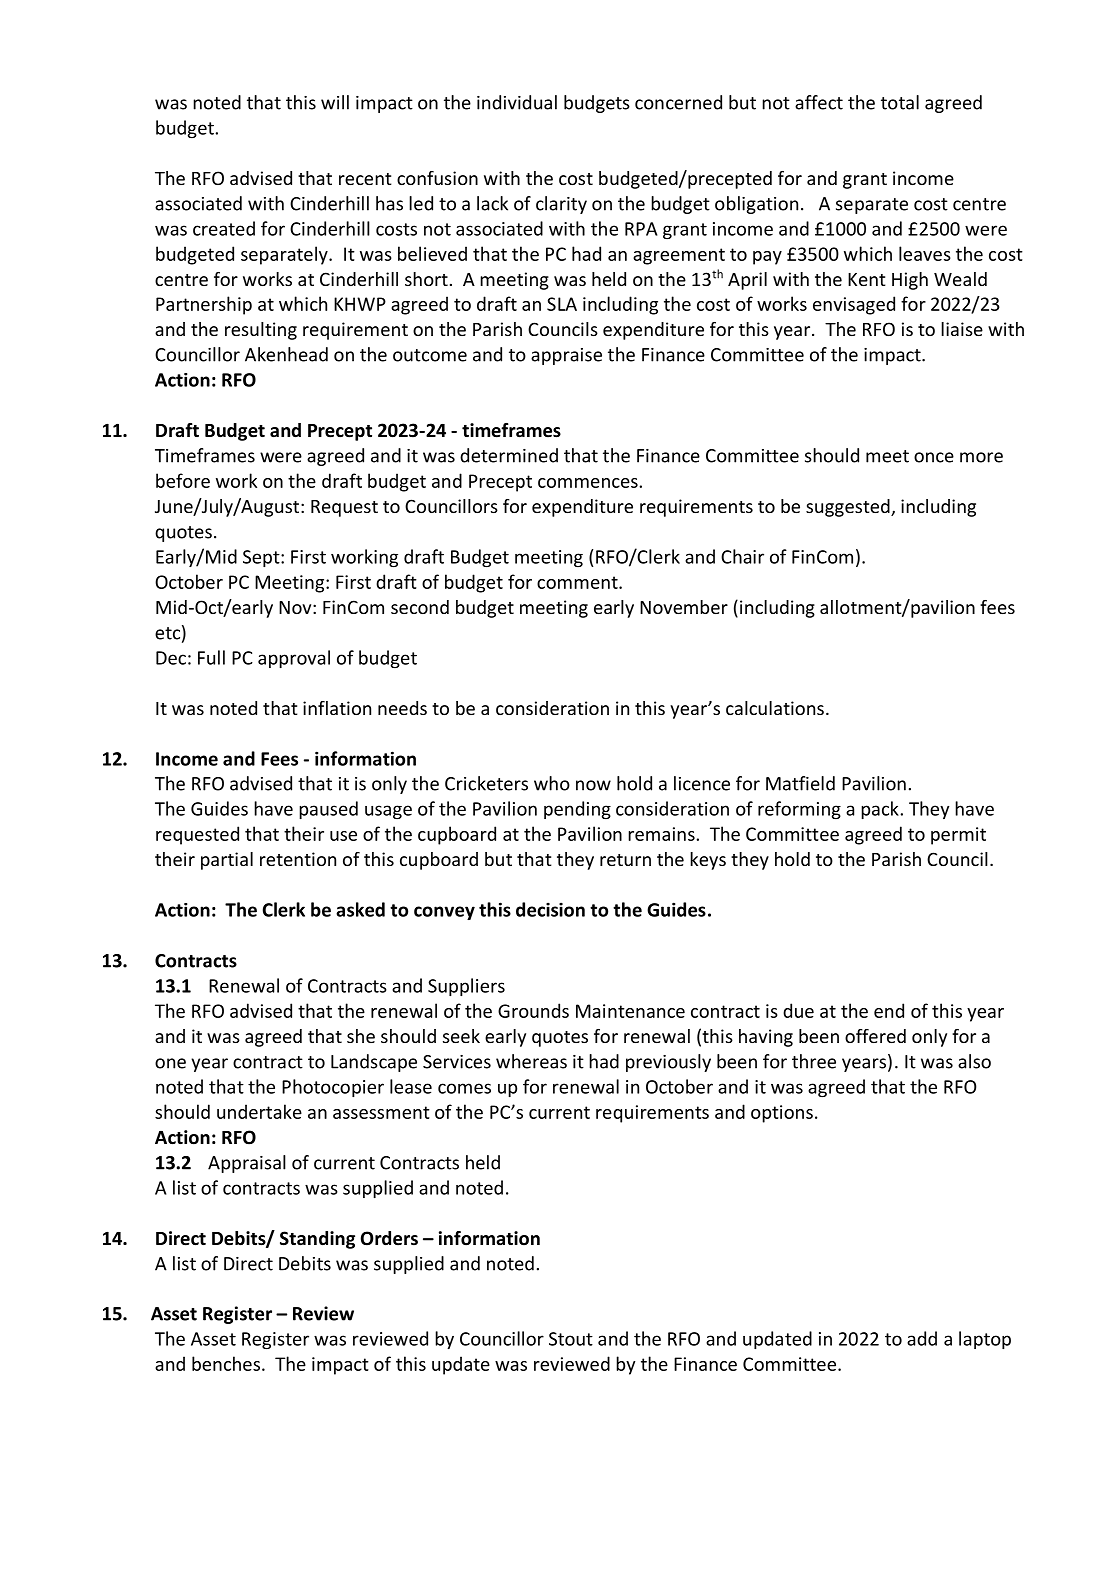 This image has width=1119, height=1582. I want to click on inflation, so click(337, 708).
